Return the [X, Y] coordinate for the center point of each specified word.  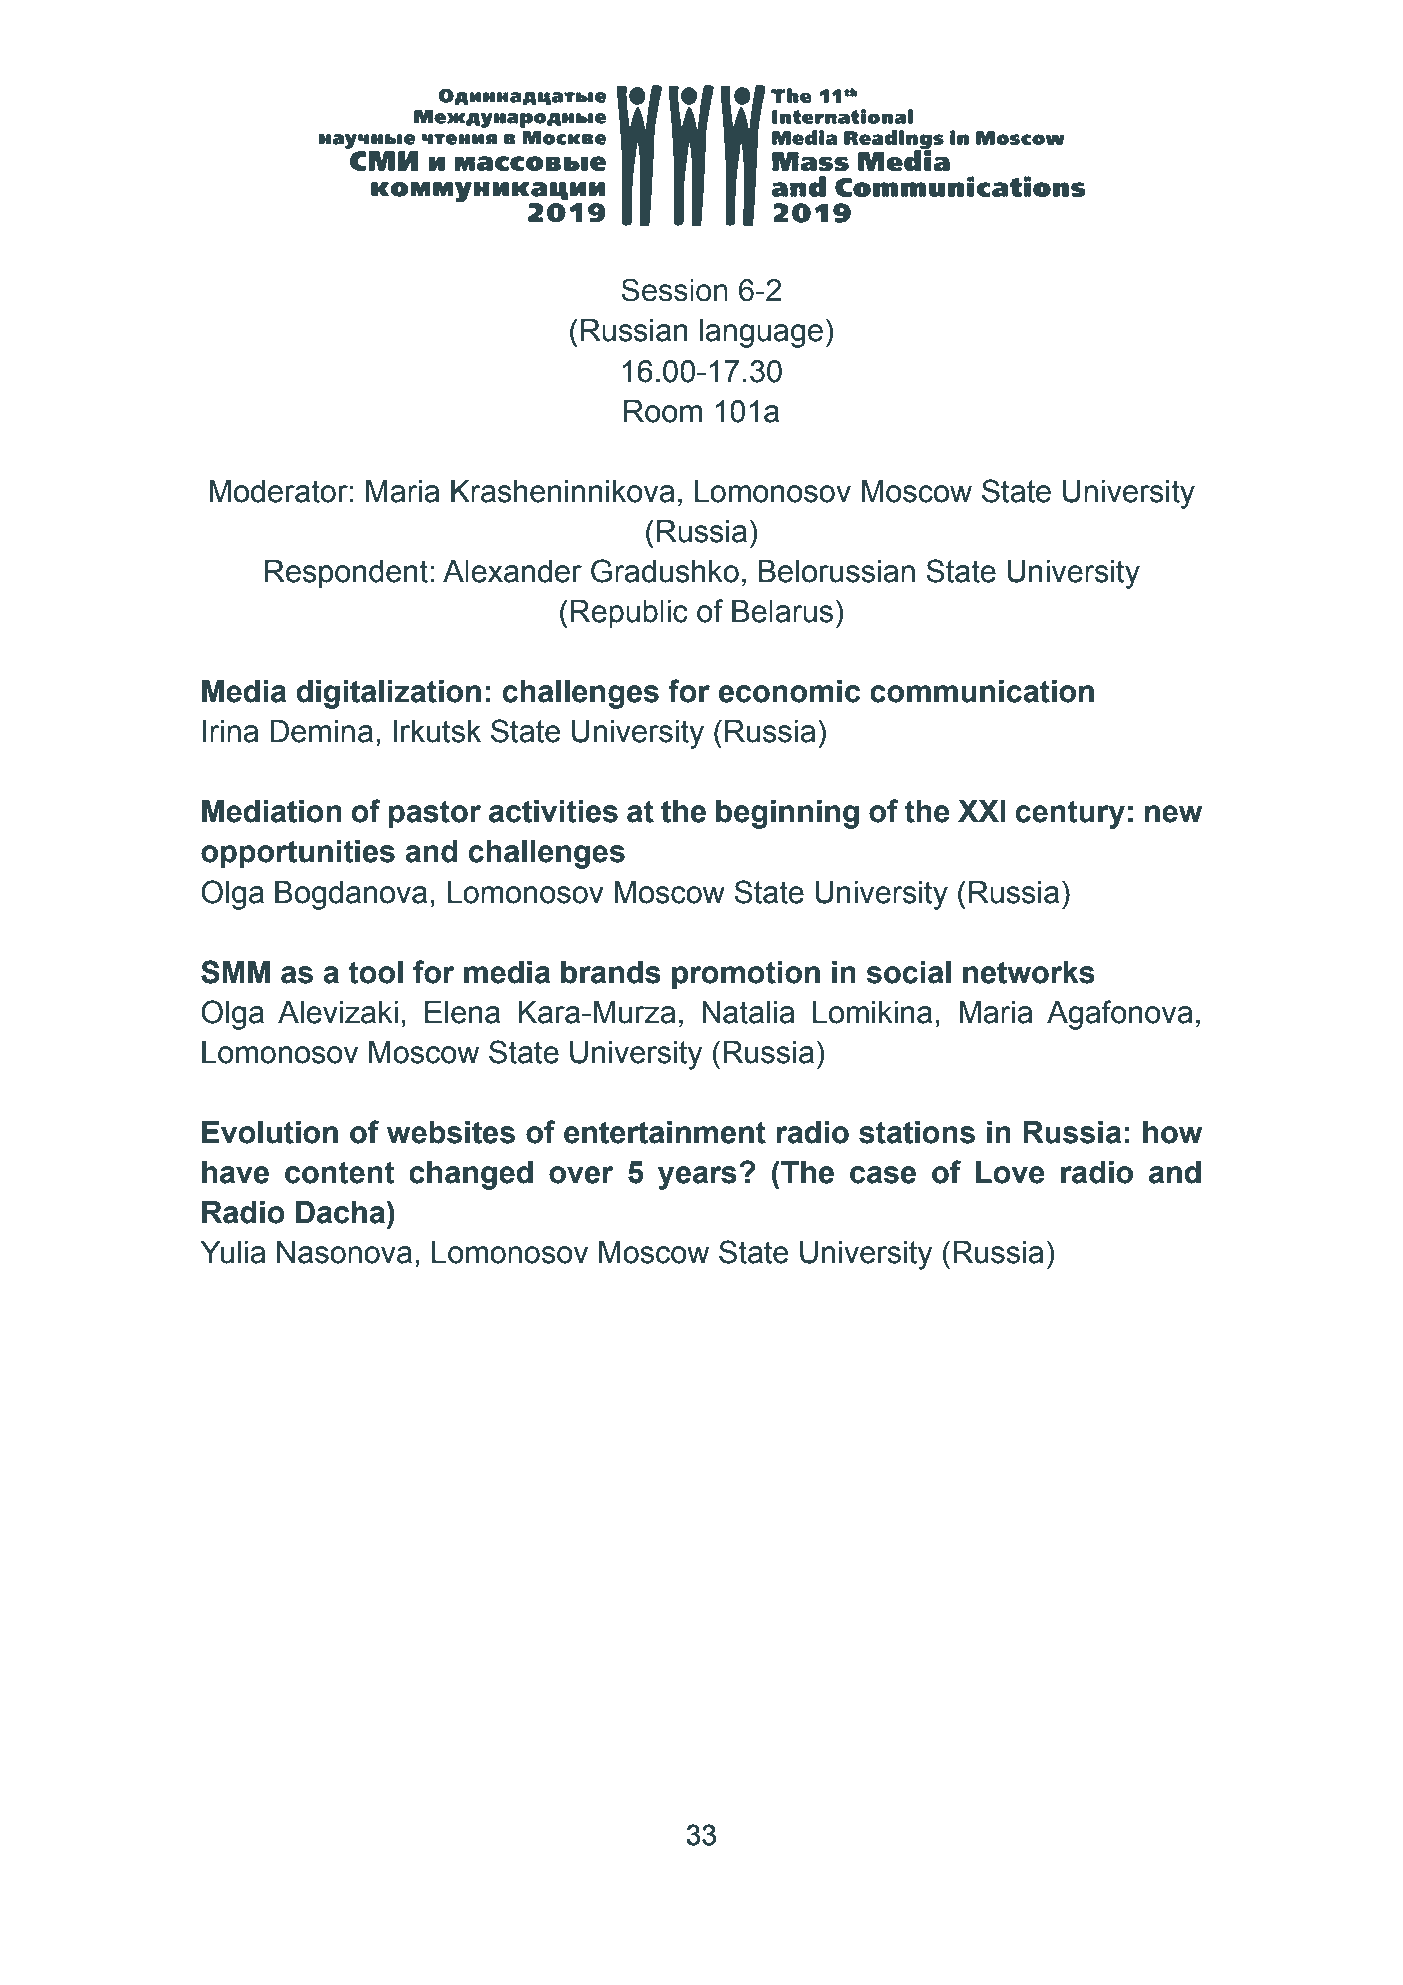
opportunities [298, 854]
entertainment [665, 1132]
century [1070, 814]
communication [982, 691]
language [761, 333]
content [340, 1172]
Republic [629, 614]
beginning [787, 814]
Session [674, 290]
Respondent [346, 574]
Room [663, 411]
